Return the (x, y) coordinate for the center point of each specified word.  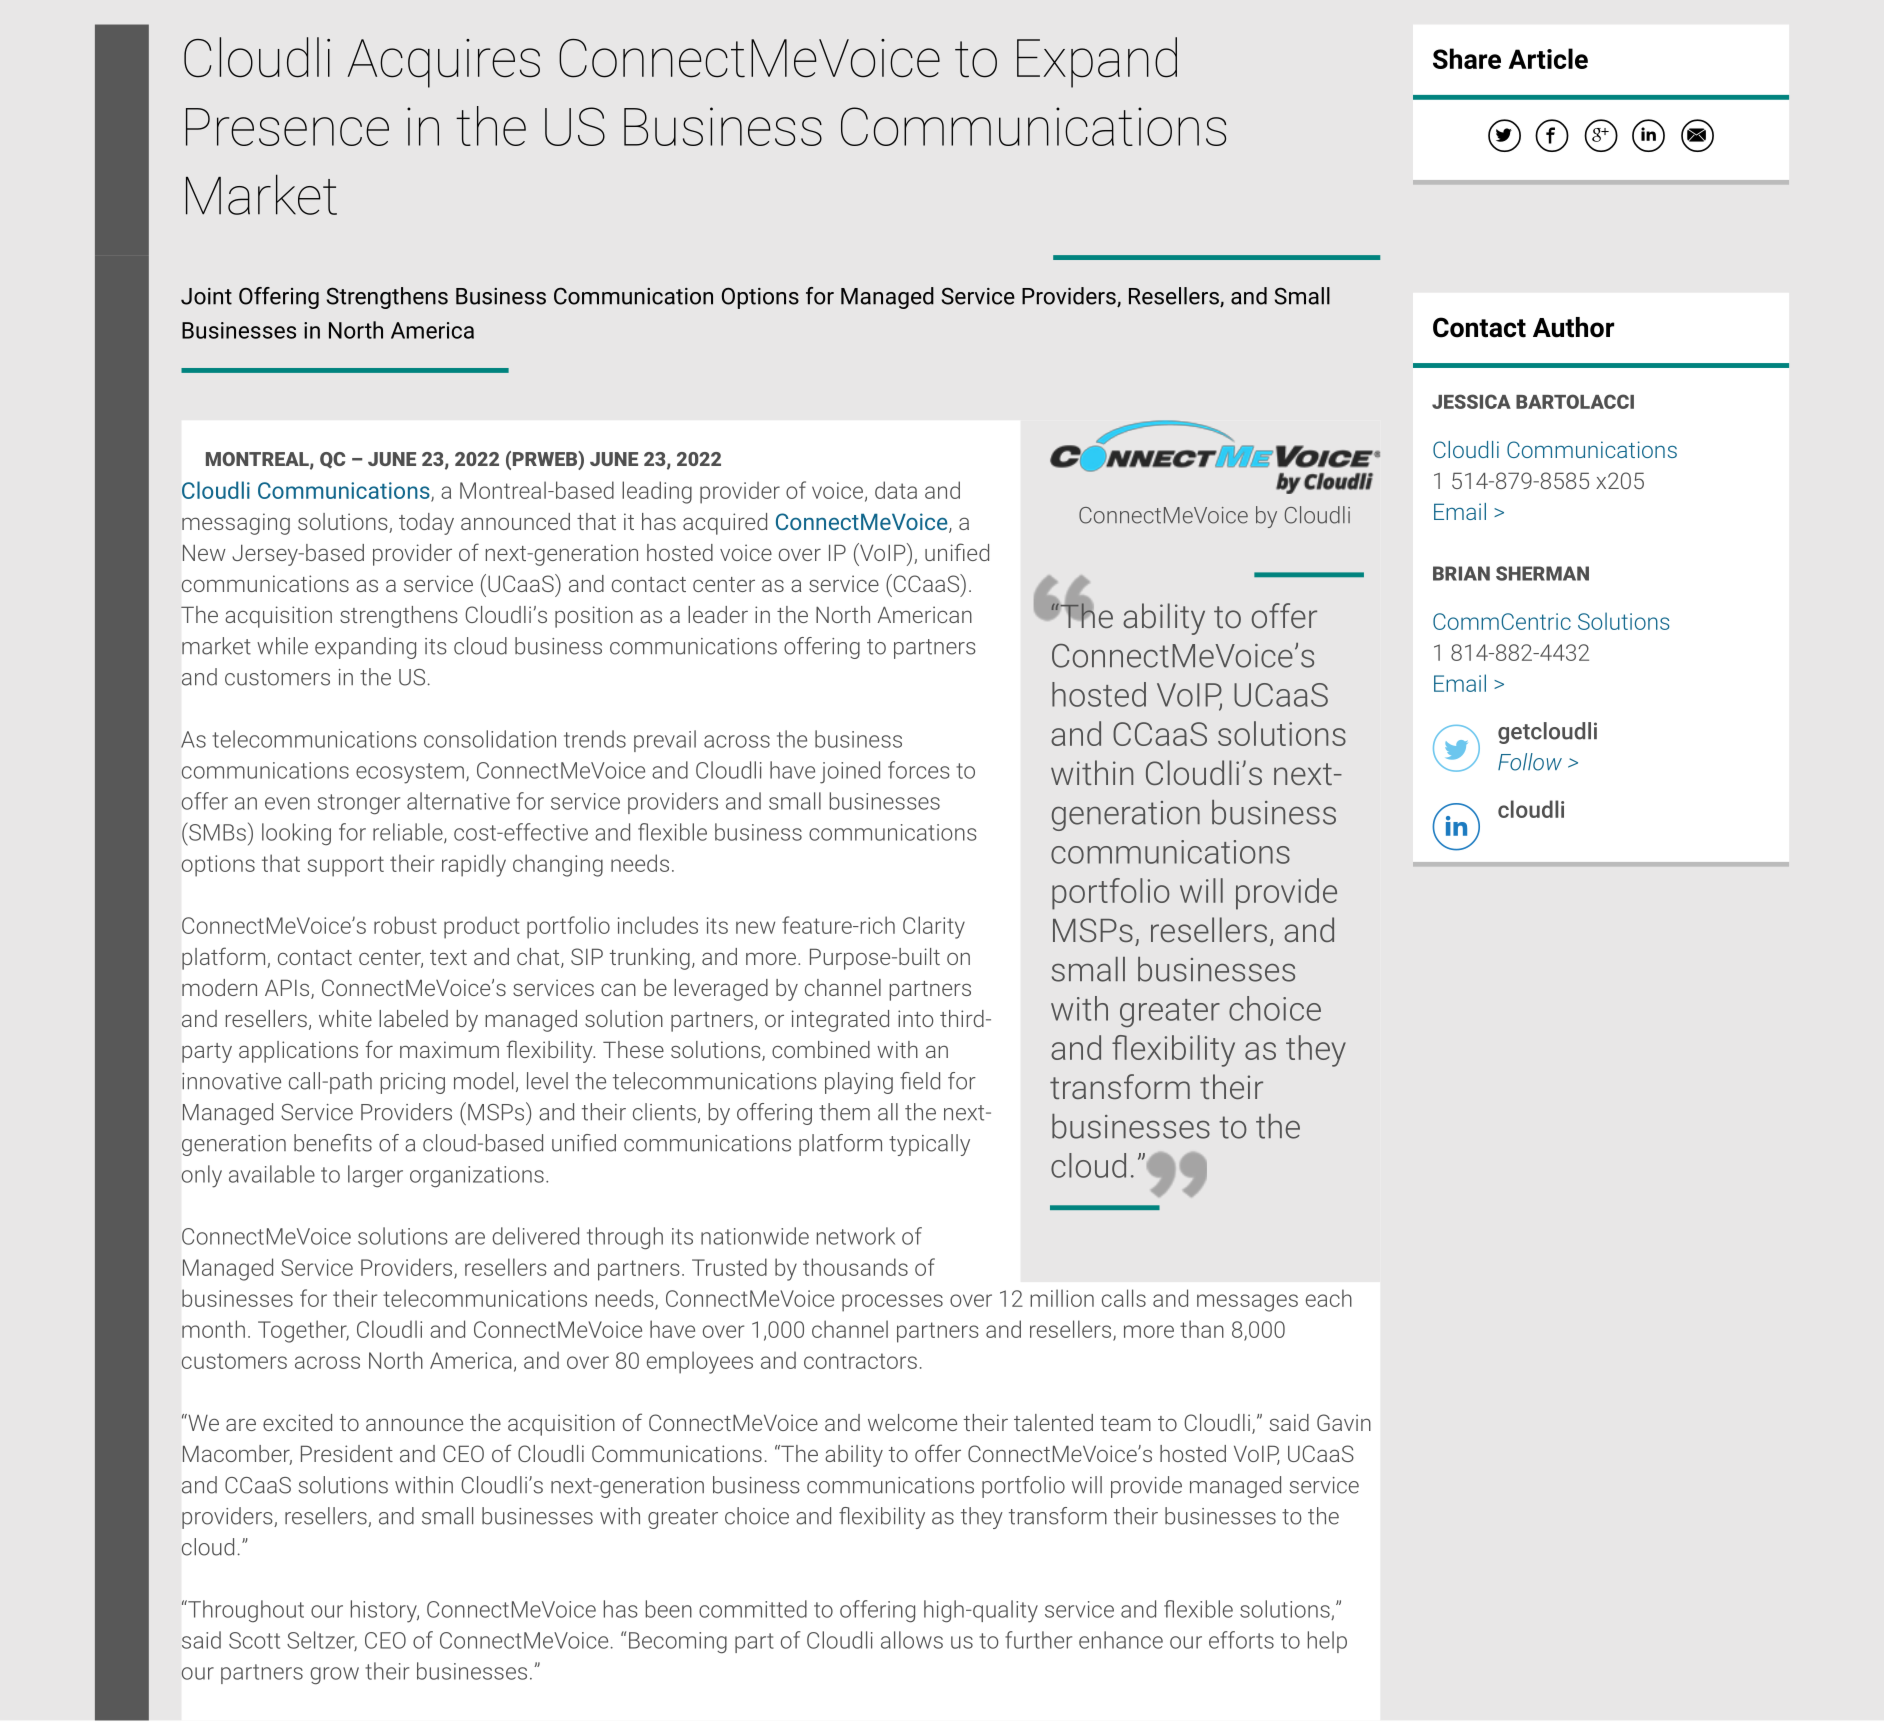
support (346, 866)
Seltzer (322, 1641)
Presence (287, 127)
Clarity (934, 927)
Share (1467, 58)
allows (912, 1640)
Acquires (444, 63)
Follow (1530, 762)
